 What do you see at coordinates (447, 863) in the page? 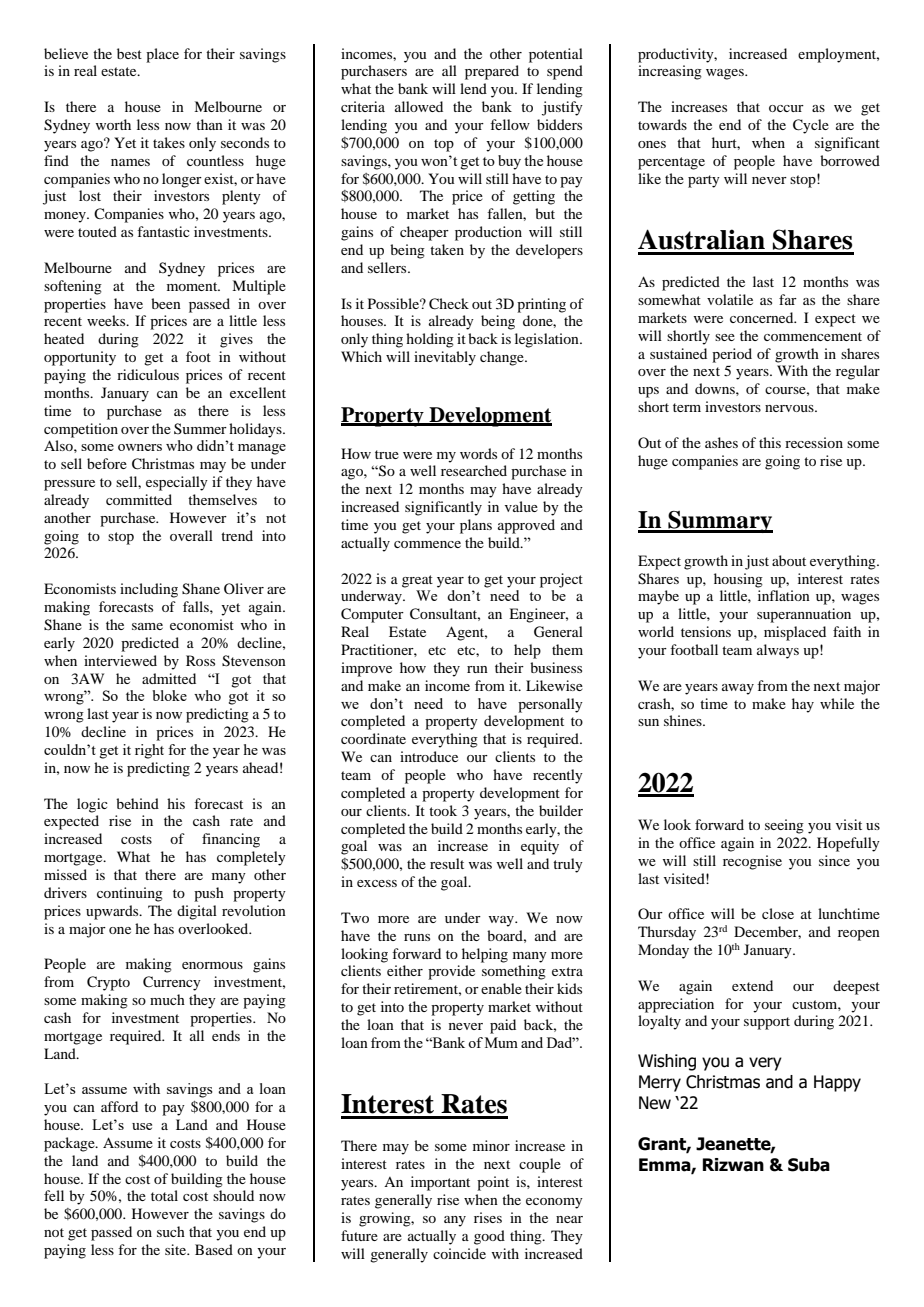
I see `result` at bounding box center [447, 863].
